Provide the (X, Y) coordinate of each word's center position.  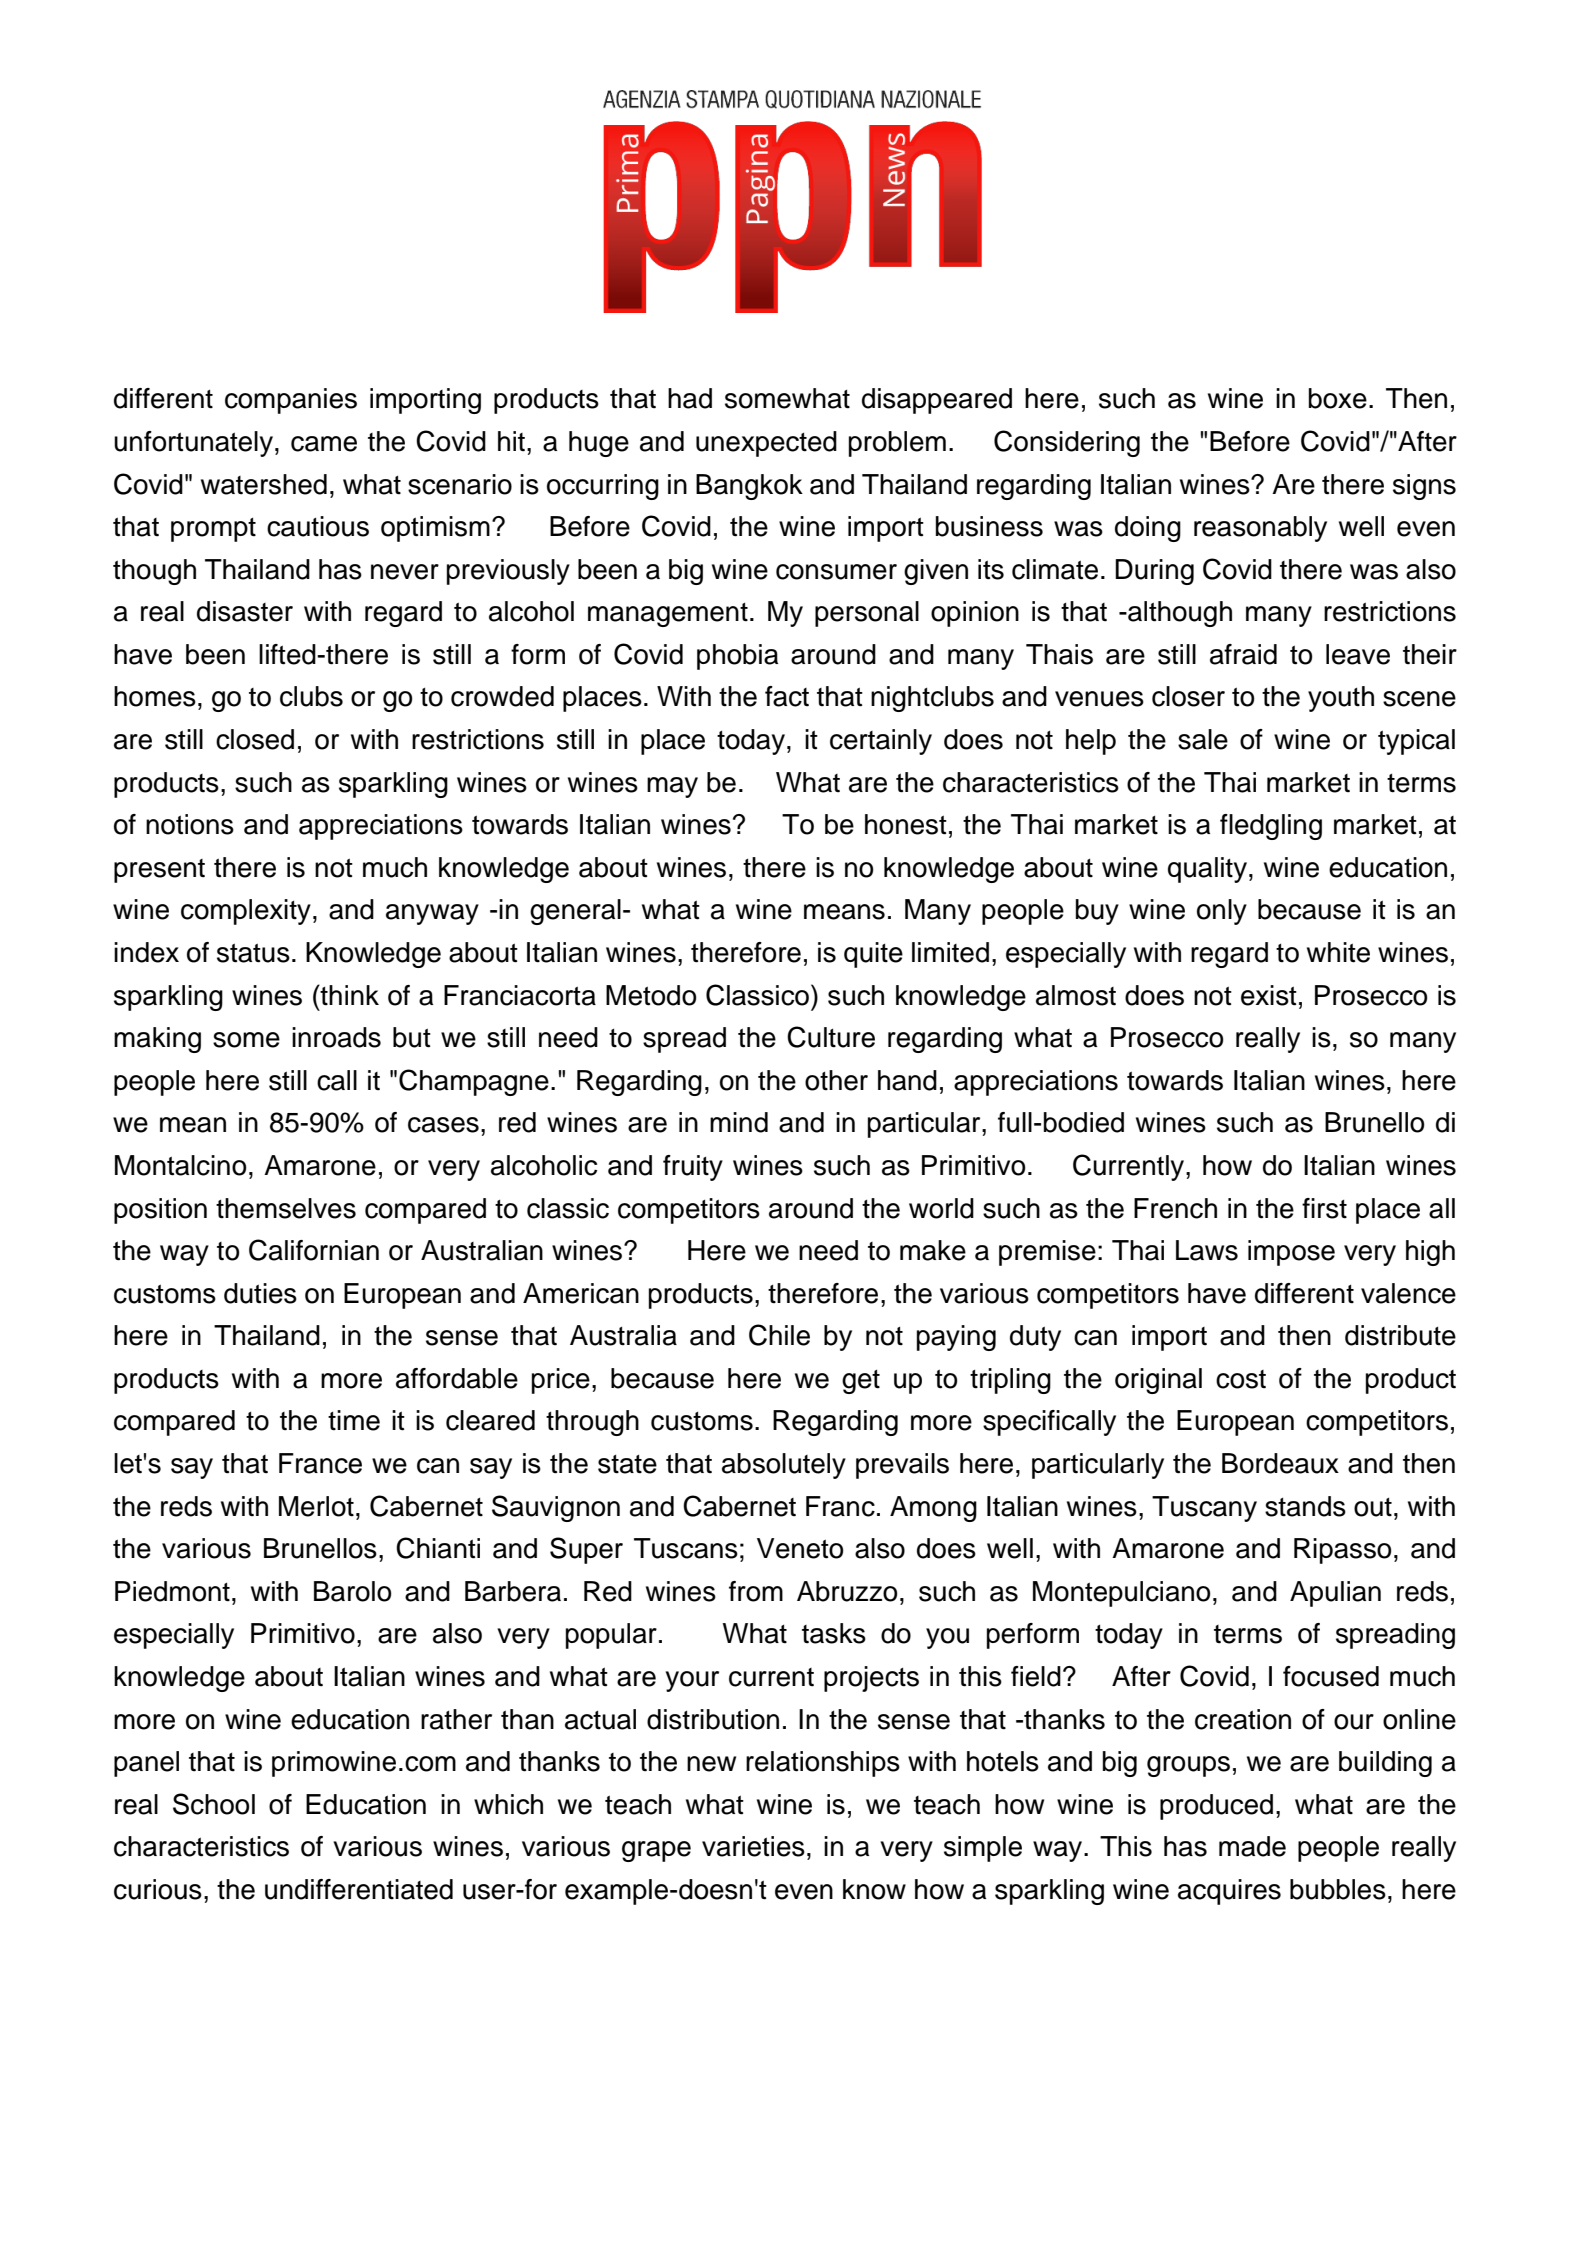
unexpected (766, 444)
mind (739, 1122)
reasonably (1260, 529)
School (214, 1804)
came (324, 444)
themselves (286, 1208)
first (1324, 1208)
